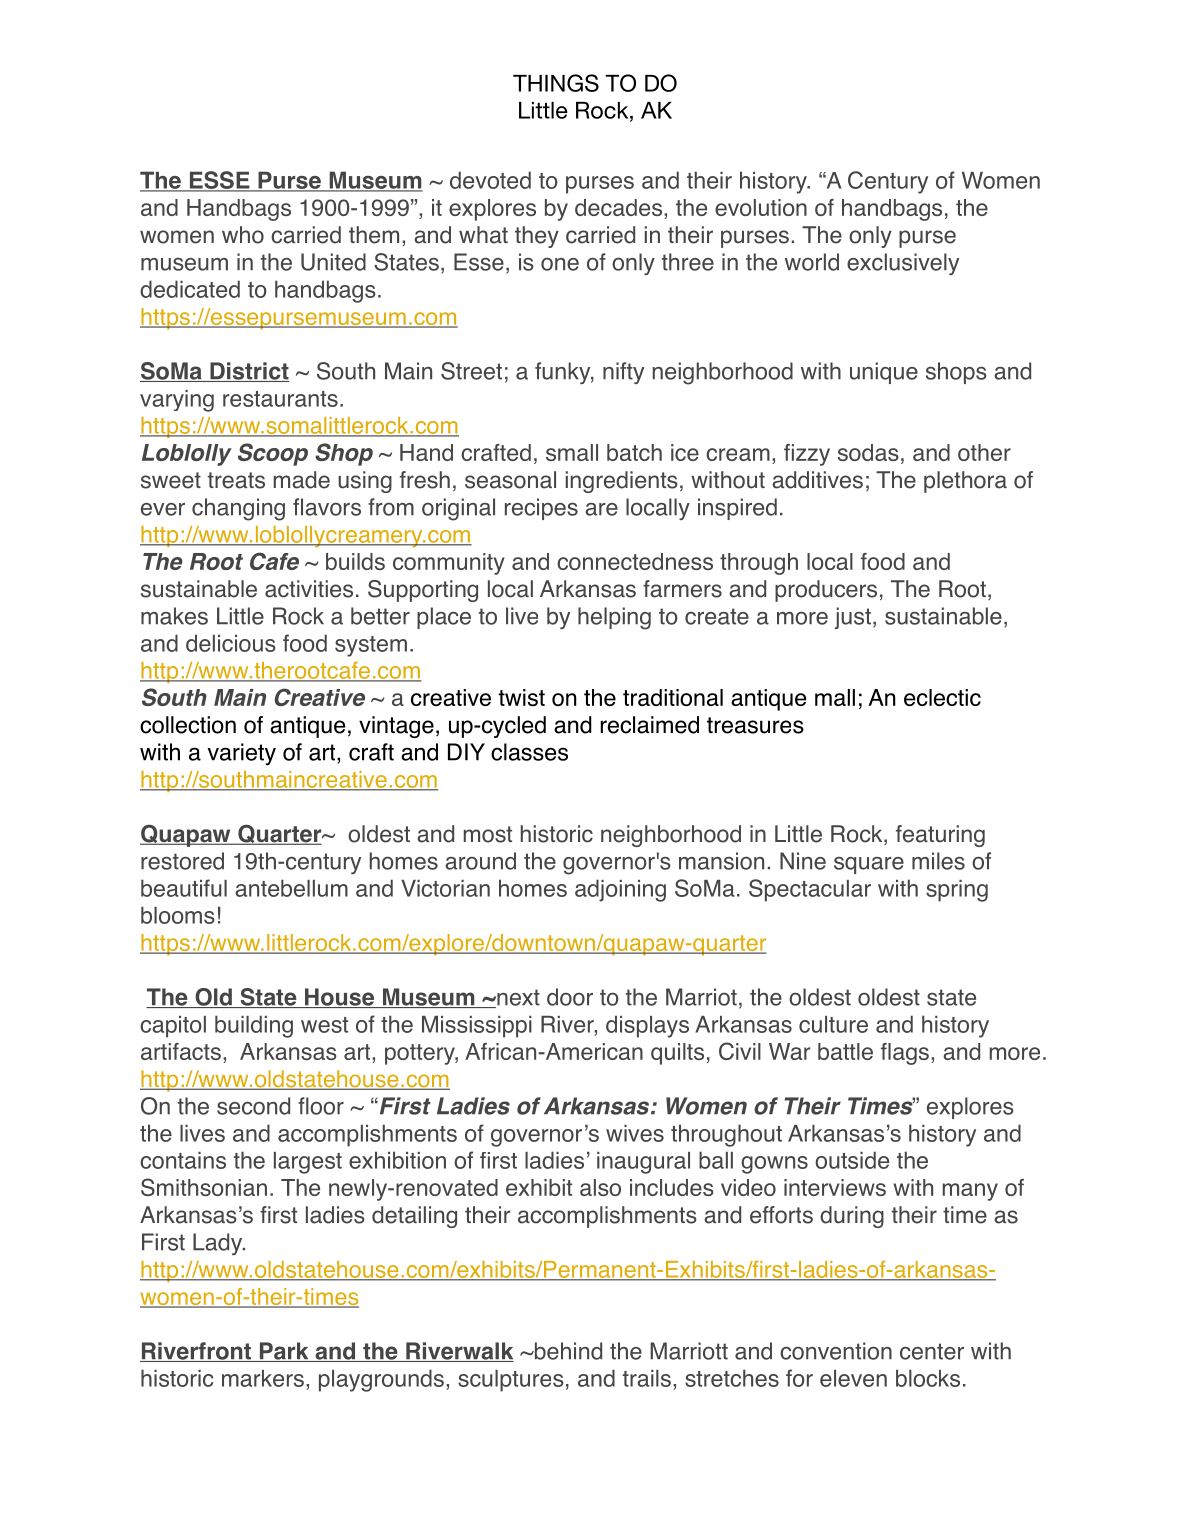 The width and height of the screenshot is (1190, 1540). I want to click on antebellum, so click(291, 888).
